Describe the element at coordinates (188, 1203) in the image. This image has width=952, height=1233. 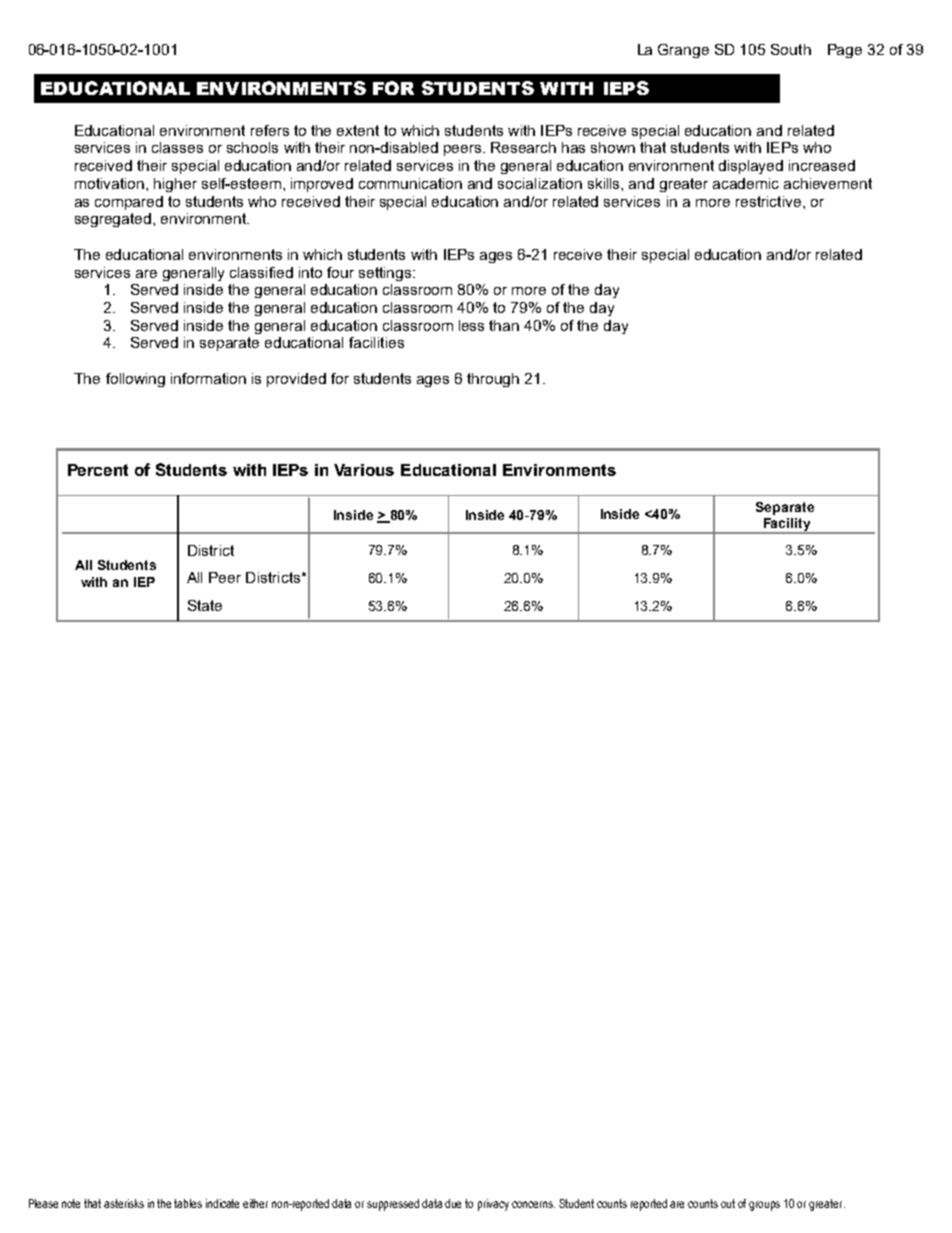
I see `tables` at that location.
